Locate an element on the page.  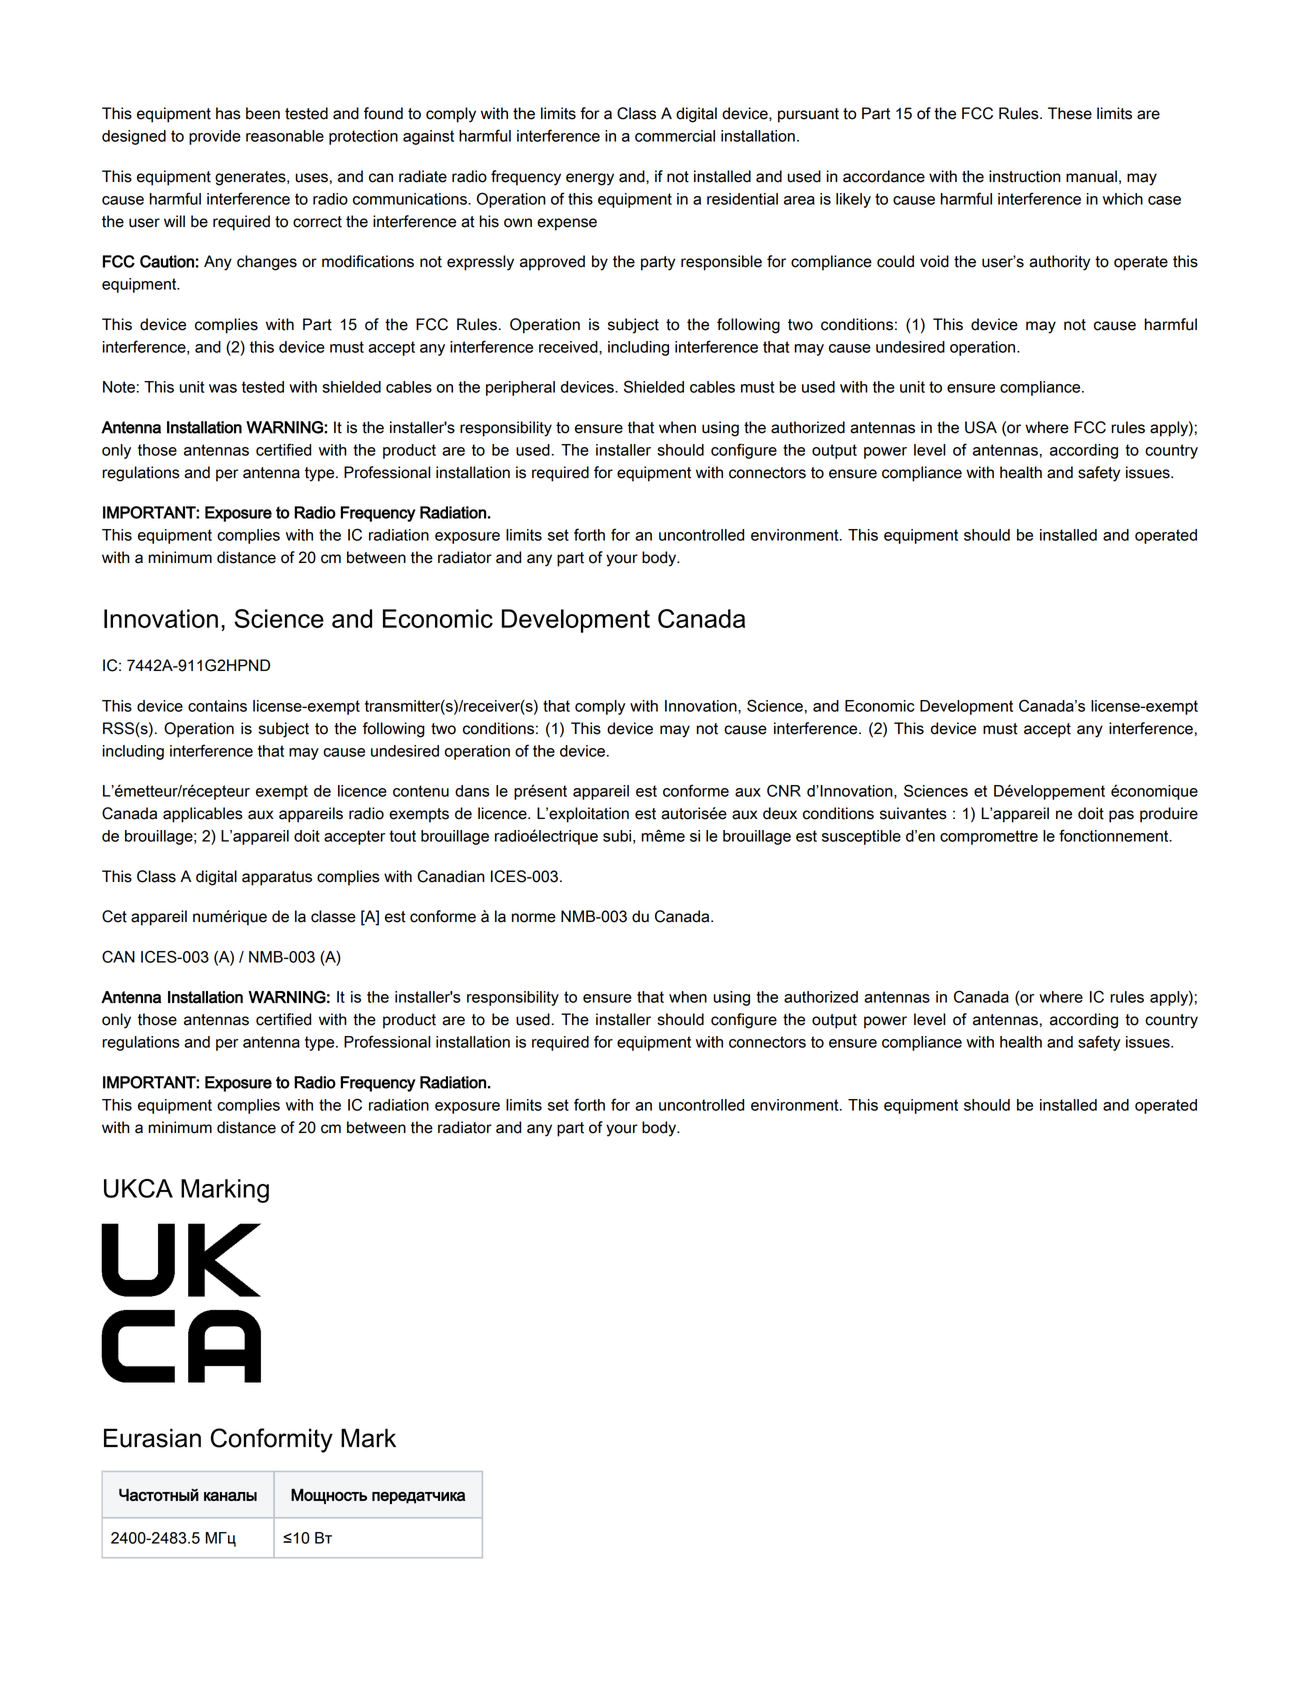
contains is located at coordinates (217, 706).
